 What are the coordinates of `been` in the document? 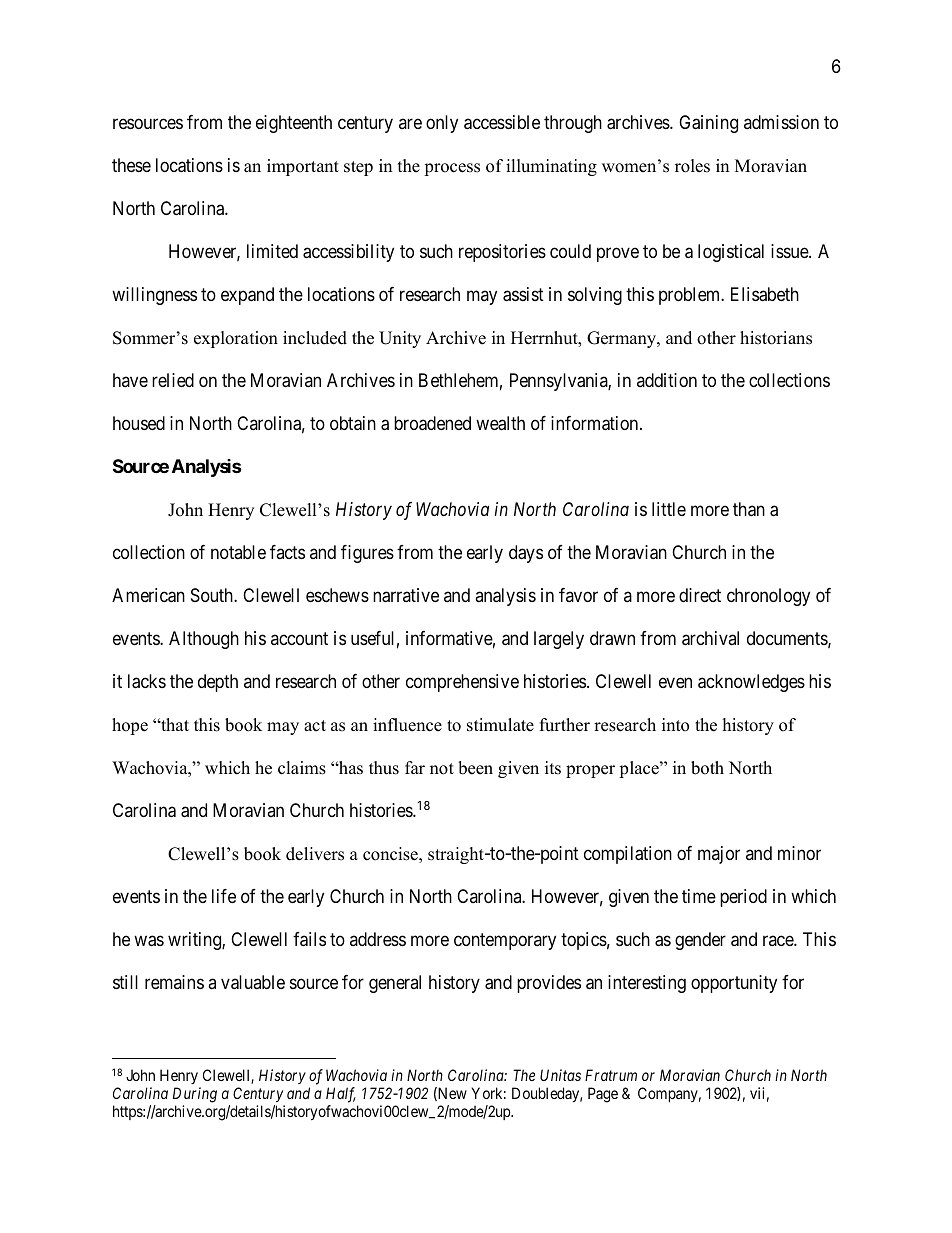 It's located at (475, 768).
